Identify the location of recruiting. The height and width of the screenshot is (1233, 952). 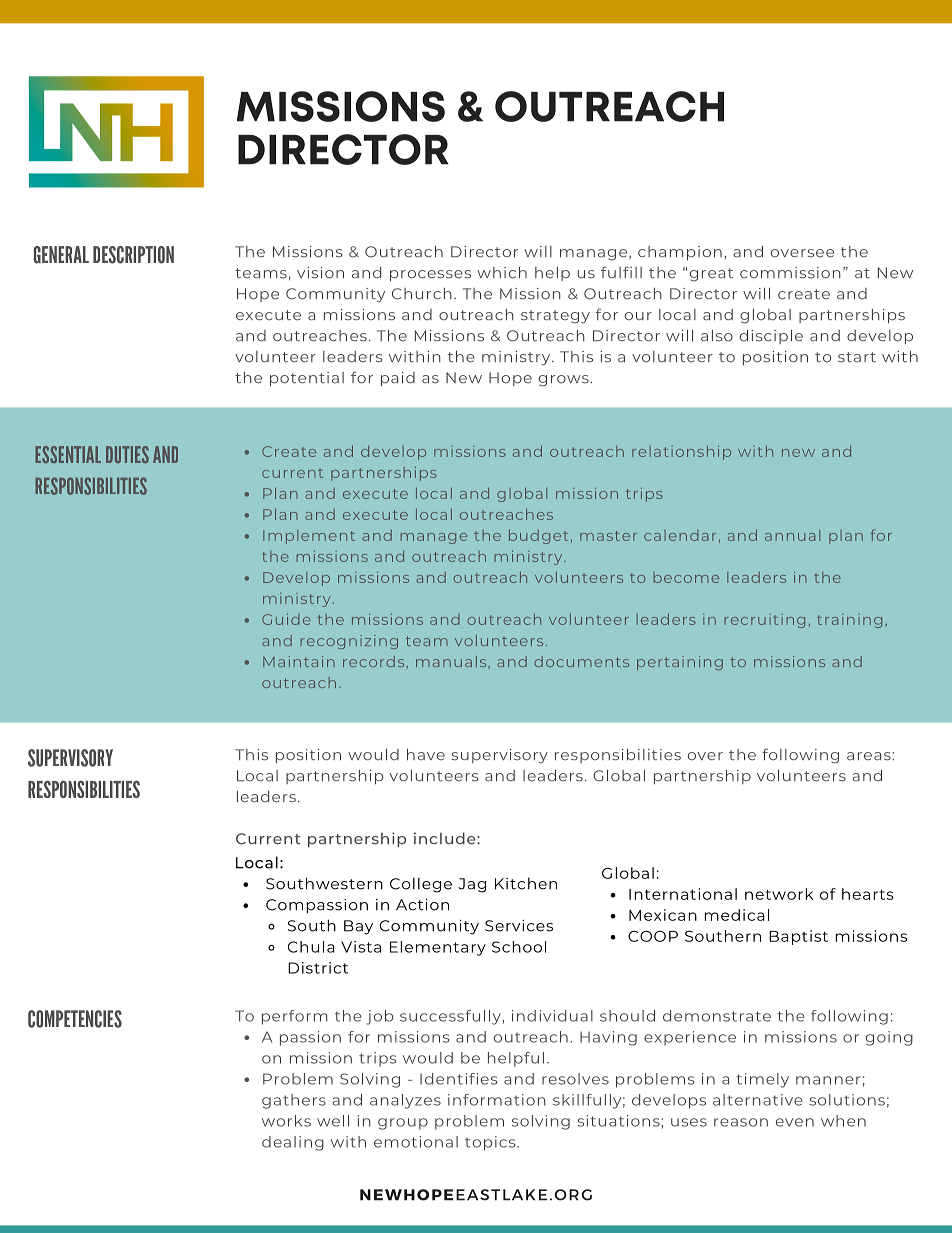
(765, 621).
